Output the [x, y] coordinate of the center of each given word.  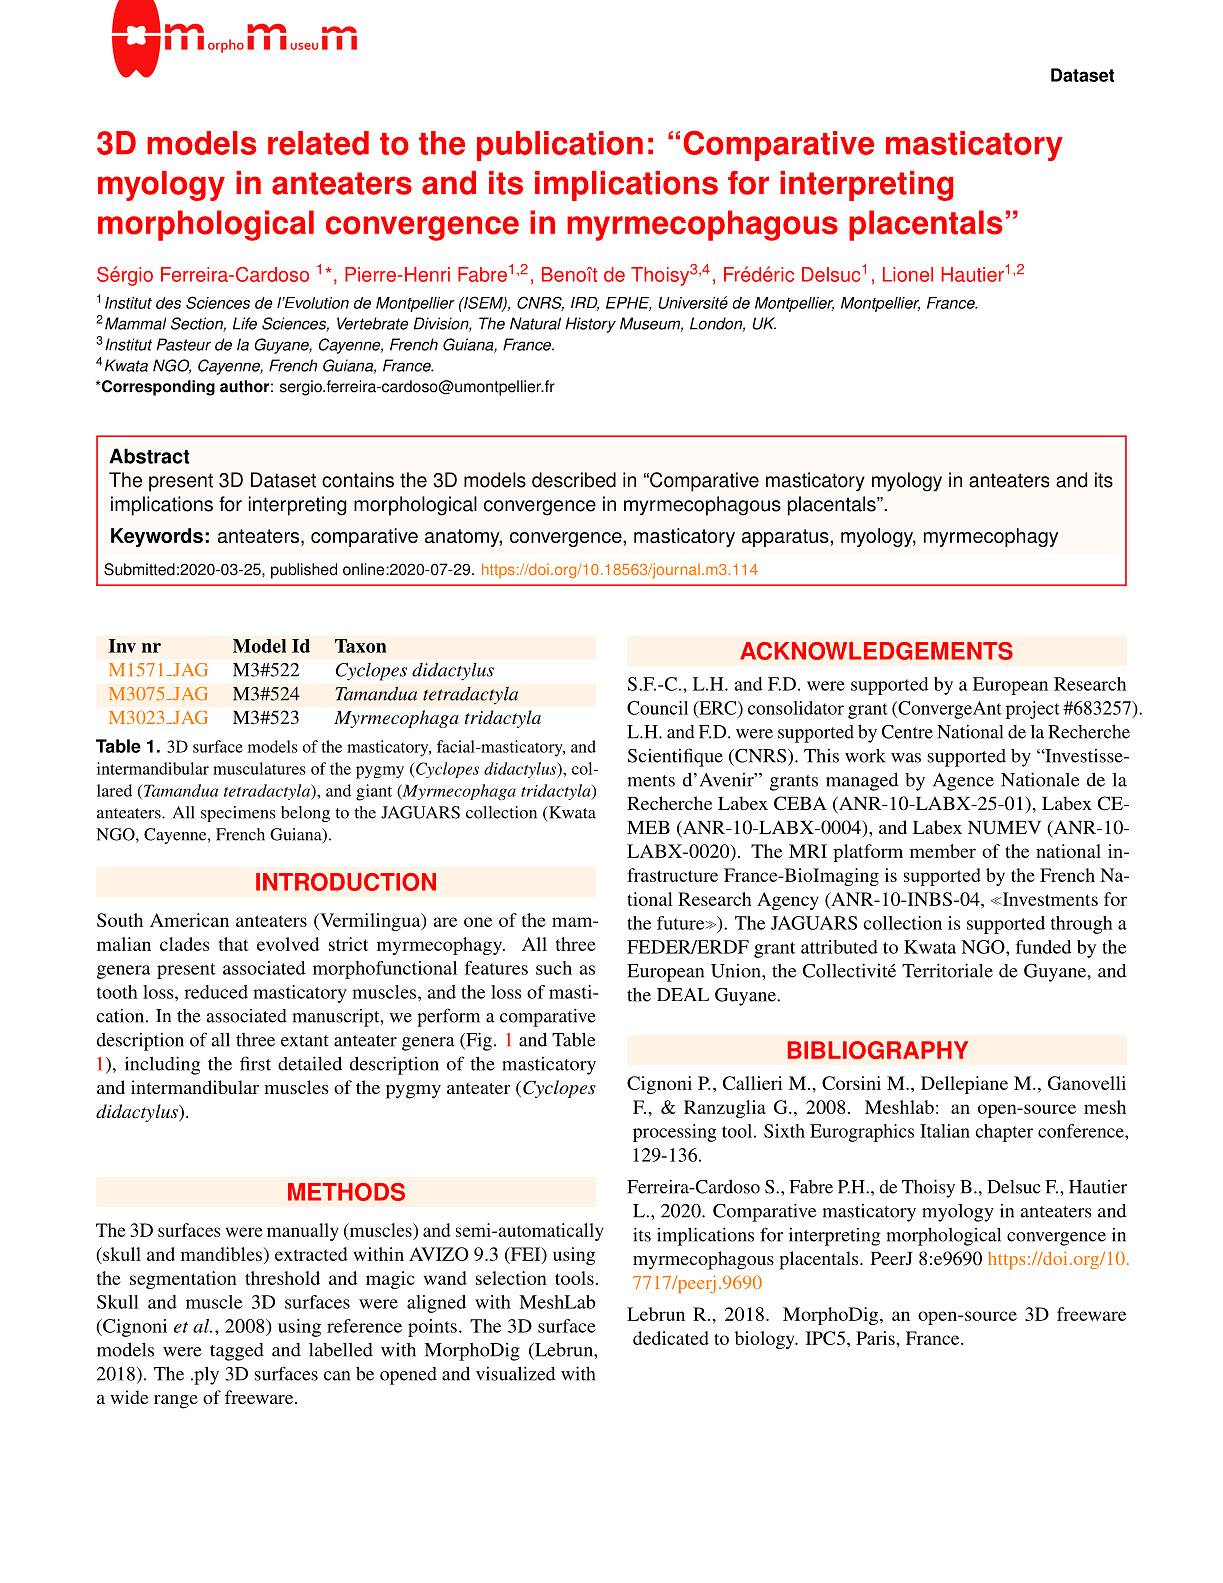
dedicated [671, 1338]
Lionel [908, 274]
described [574, 480]
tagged [237, 1352]
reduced [216, 992]
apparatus [786, 538]
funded [1043, 947]
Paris [876, 1338]
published [304, 571]
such [554, 968]
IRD [585, 304]
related [318, 143]
